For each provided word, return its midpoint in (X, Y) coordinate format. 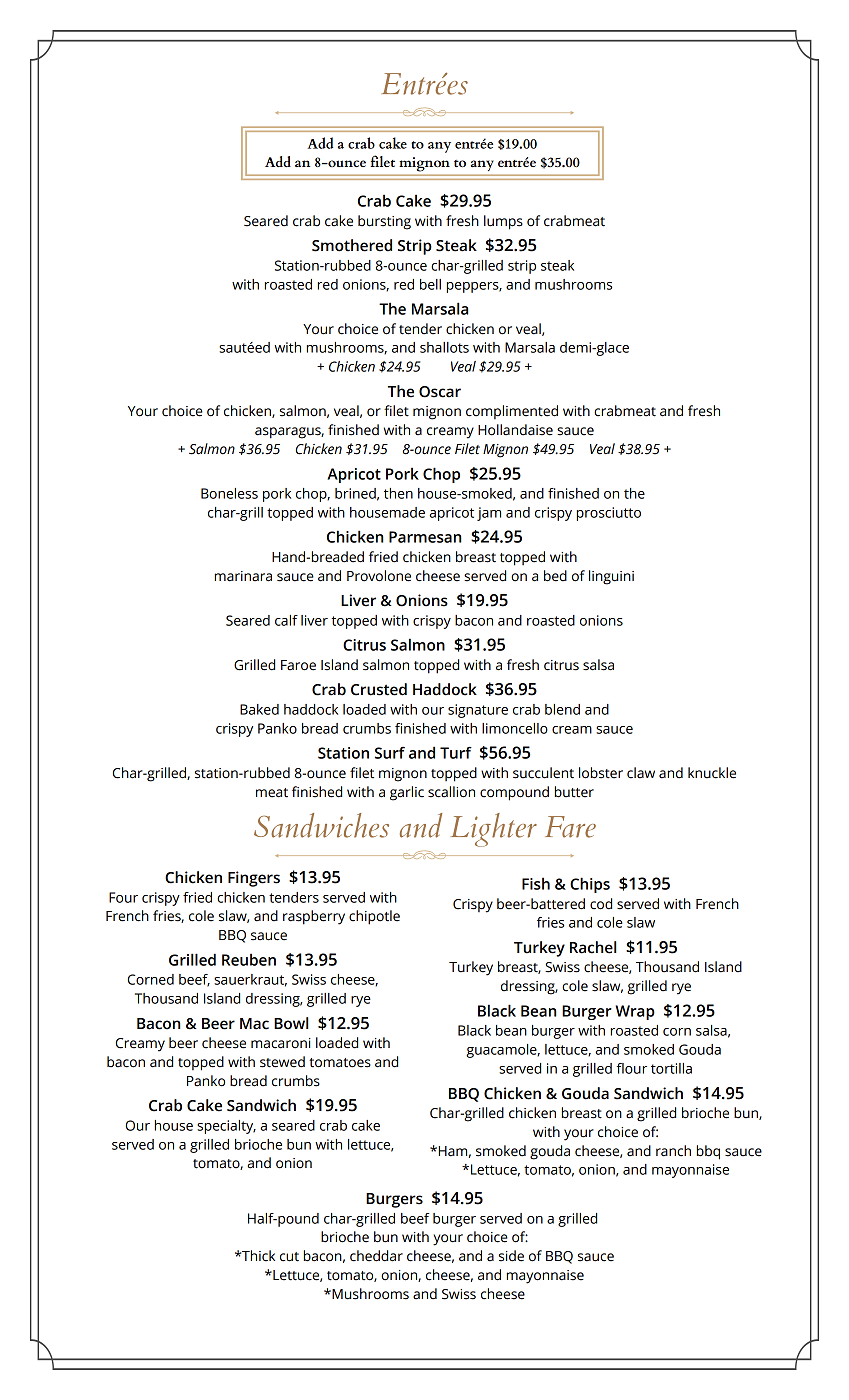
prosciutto (609, 514)
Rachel (593, 947)
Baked (259, 709)
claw (641, 773)
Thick (257, 1256)
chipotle (374, 917)
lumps (503, 222)
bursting (384, 222)
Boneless (229, 493)
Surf (390, 753)
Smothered (352, 245)
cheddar (376, 1256)
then (398, 493)
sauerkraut (250, 980)
